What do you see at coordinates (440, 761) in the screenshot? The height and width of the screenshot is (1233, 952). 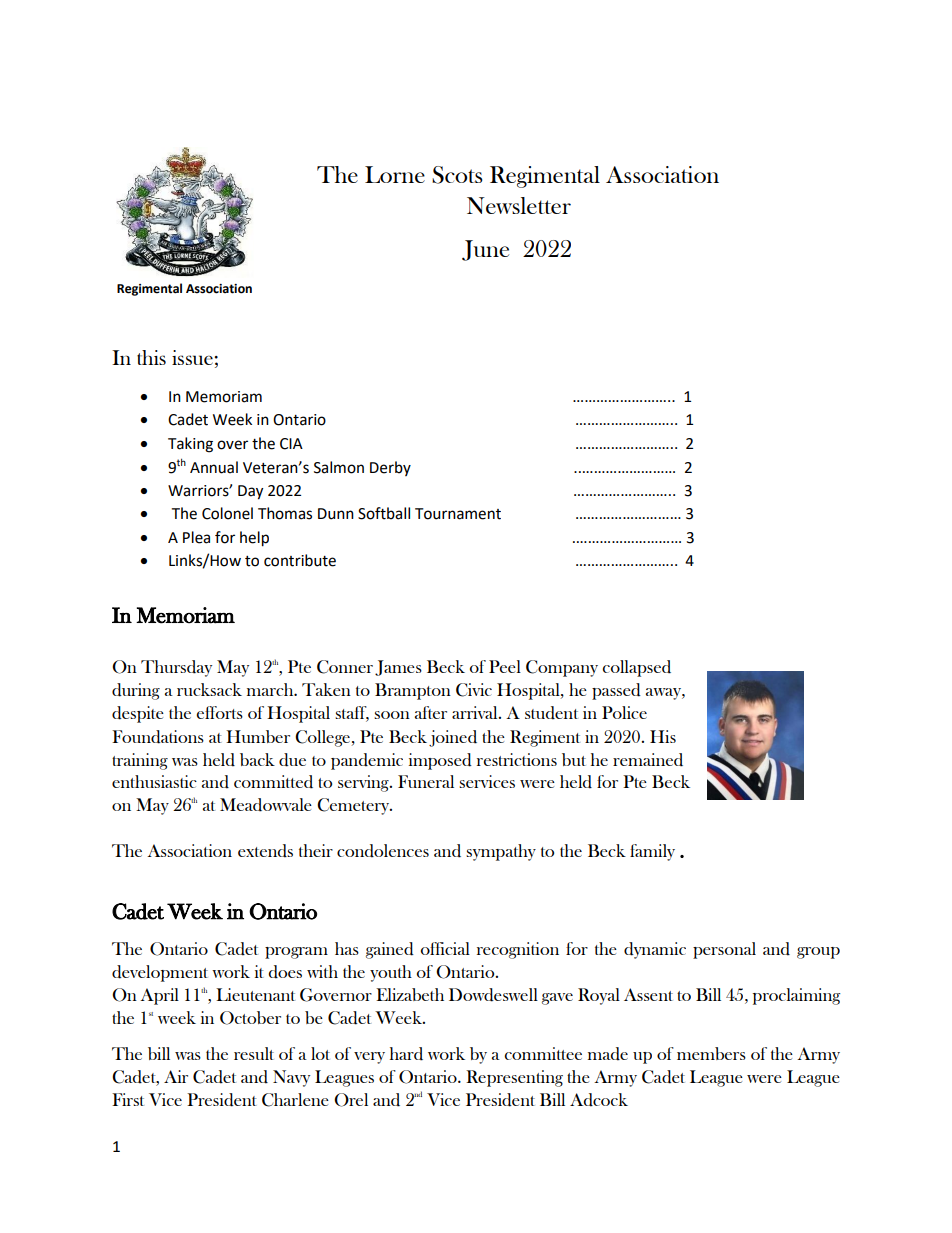 I see `imposed` at bounding box center [440, 761].
